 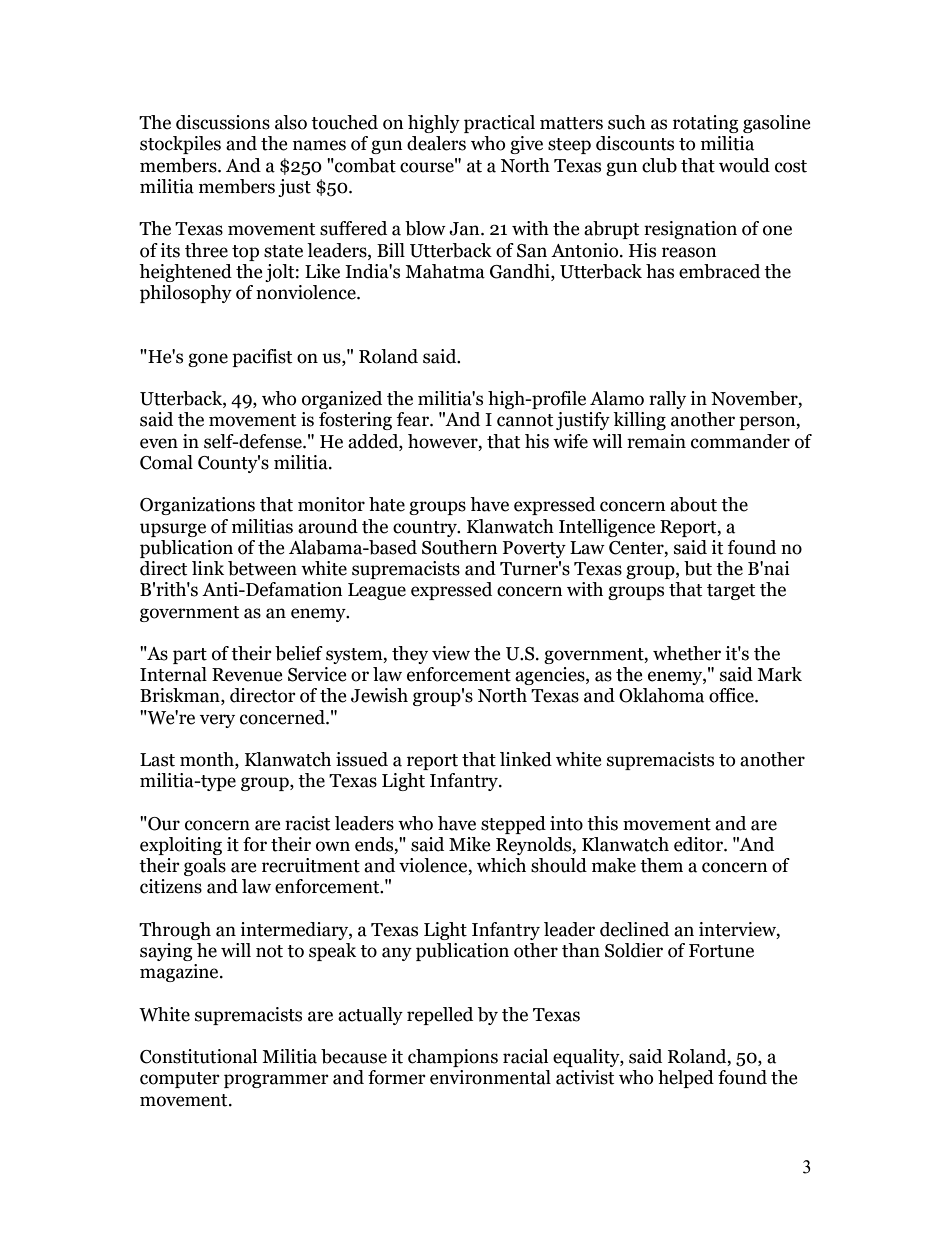 What do you see at coordinates (453, 1058) in the screenshot?
I see `champions` at bounding box center [453, 1058].
